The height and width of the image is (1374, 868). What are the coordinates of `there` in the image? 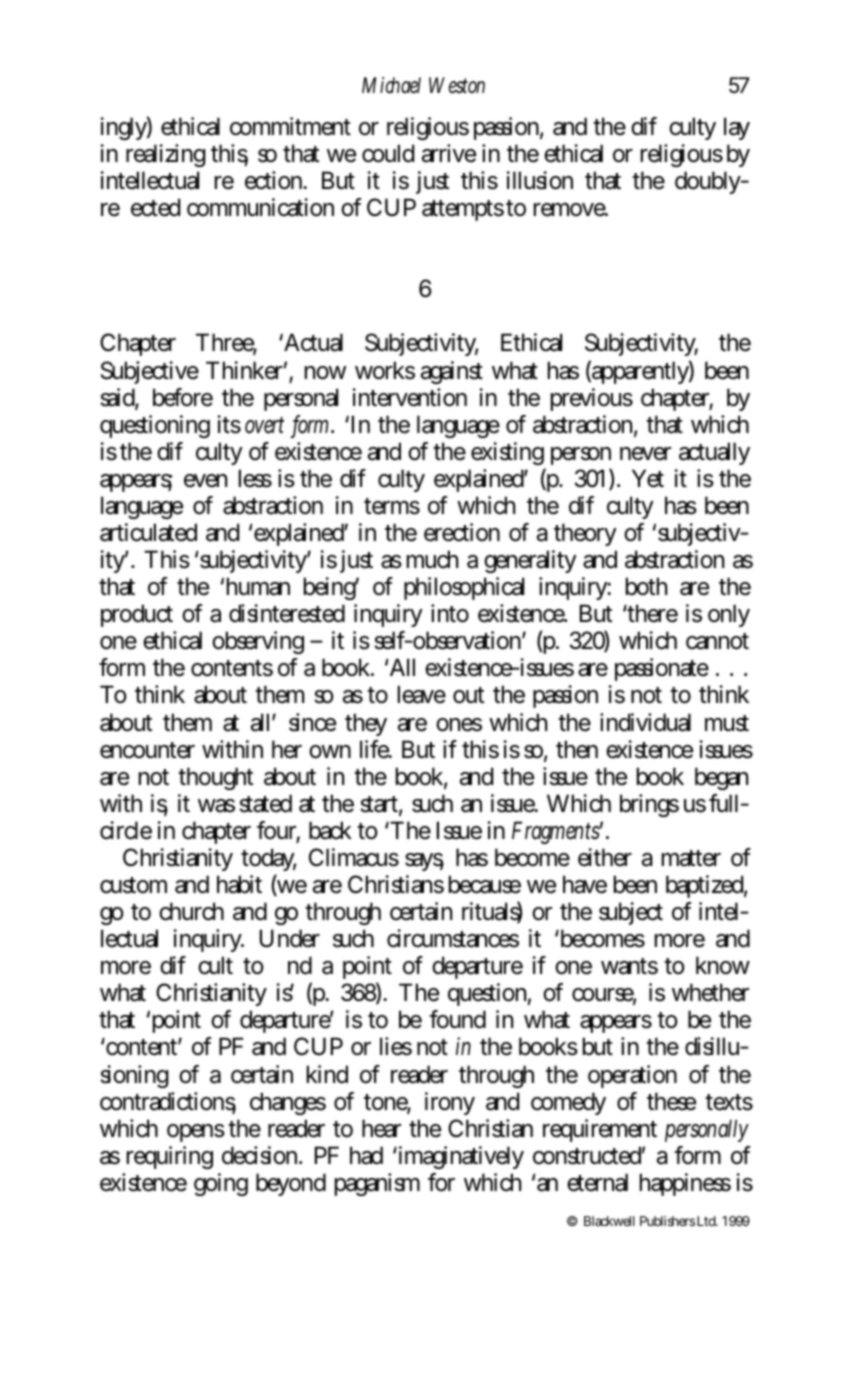 It's located at (652, 613).
